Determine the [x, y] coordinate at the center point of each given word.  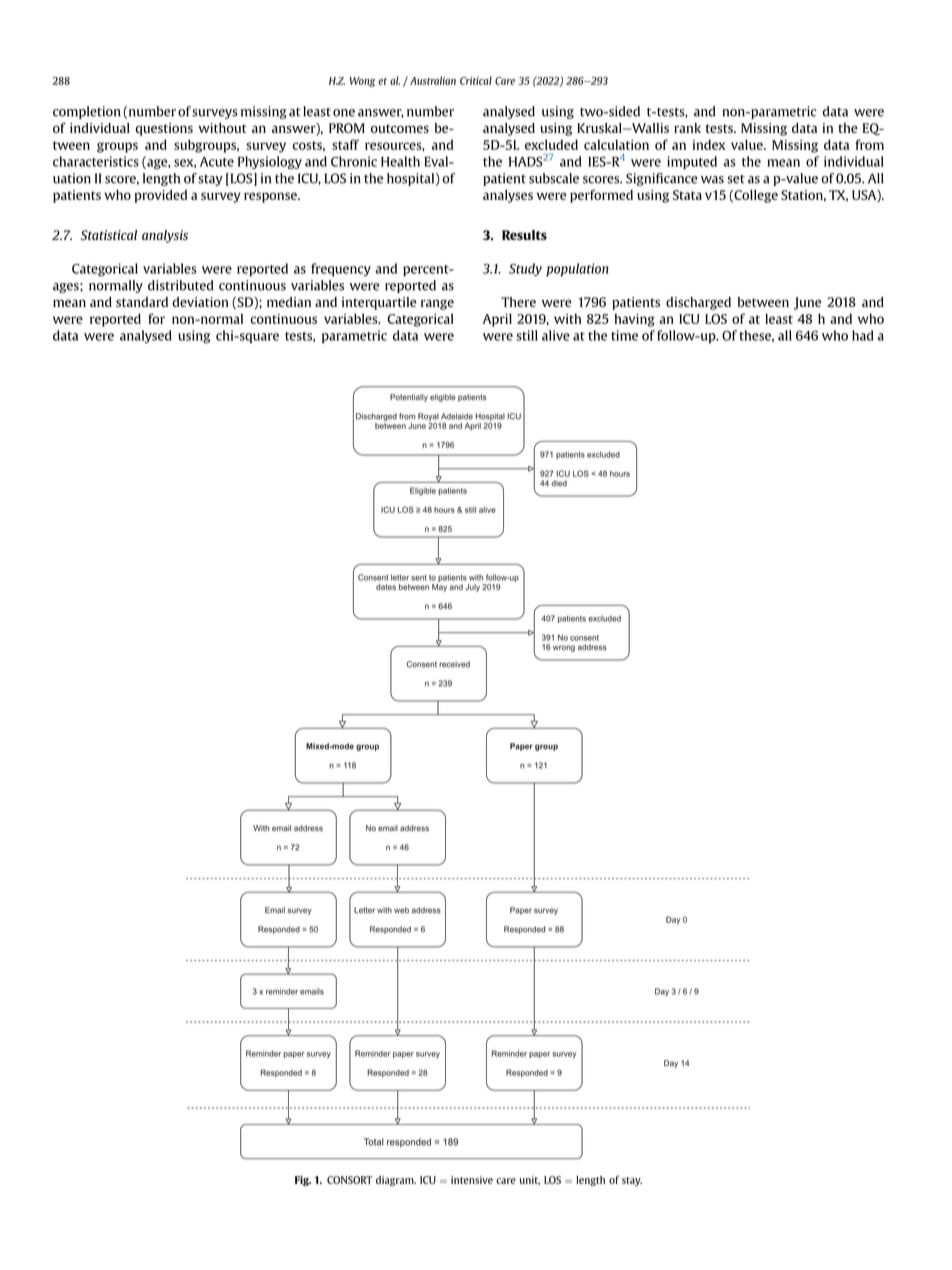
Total [374, 1142]
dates [386, 587]
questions [164, 129]
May [439, 588]
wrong [564, 648]
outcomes [400, 128]
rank [687, 128]
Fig [303, 1181]
